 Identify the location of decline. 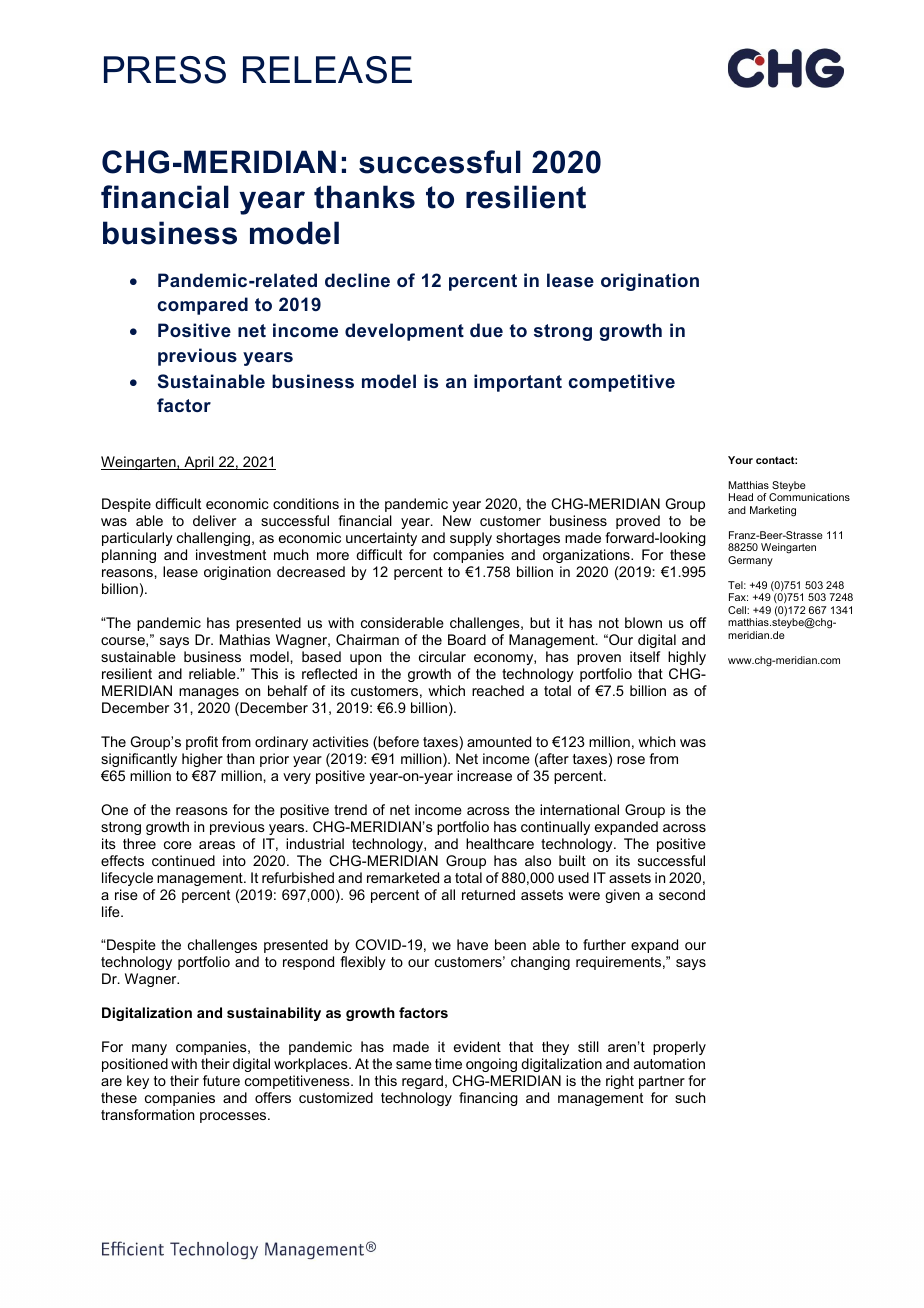
(357, 280).
